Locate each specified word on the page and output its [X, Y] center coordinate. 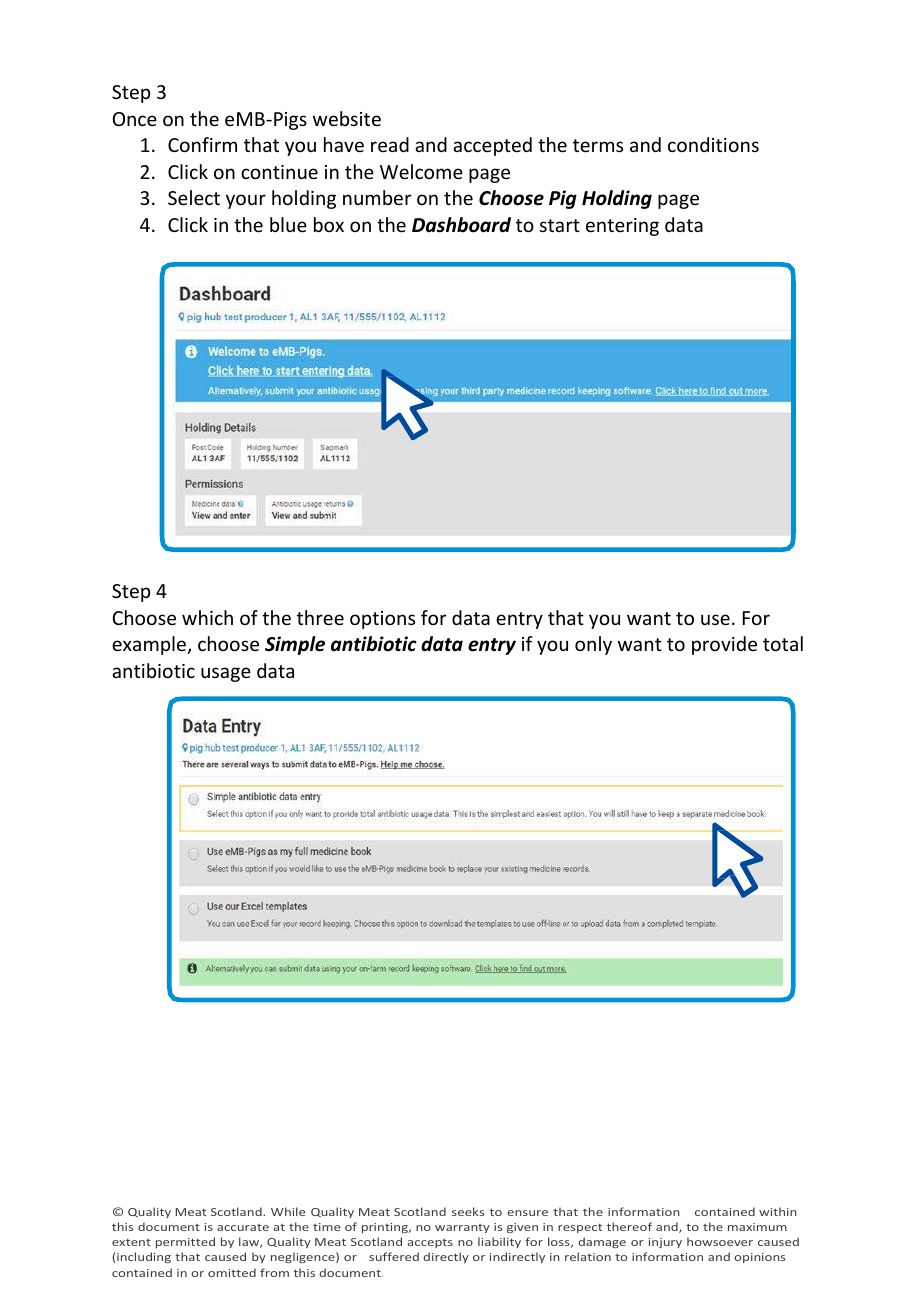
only [593, 645]
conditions [713, 144]
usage [226, 674]
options [382, 620]
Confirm [202, 144]
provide [724, 645]
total [783, 643]
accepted [492, 146]
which [207, 617]
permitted [185, 1242]
